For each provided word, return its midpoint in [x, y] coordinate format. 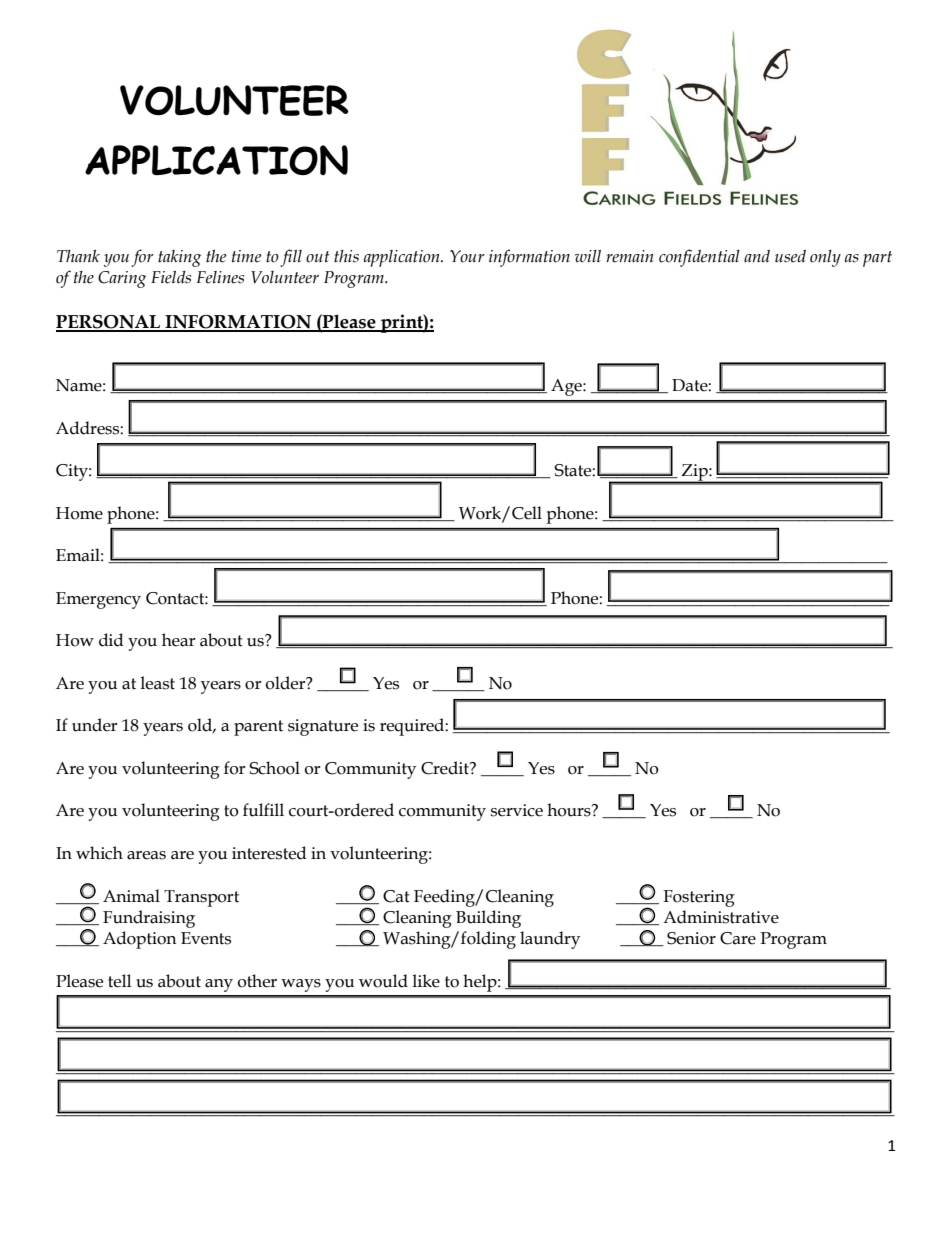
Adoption [140, 940]
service [517, 810]
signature [323, 727]
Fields [171, 277]
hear [179, 640]
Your [467, 256]
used [790, 256]
